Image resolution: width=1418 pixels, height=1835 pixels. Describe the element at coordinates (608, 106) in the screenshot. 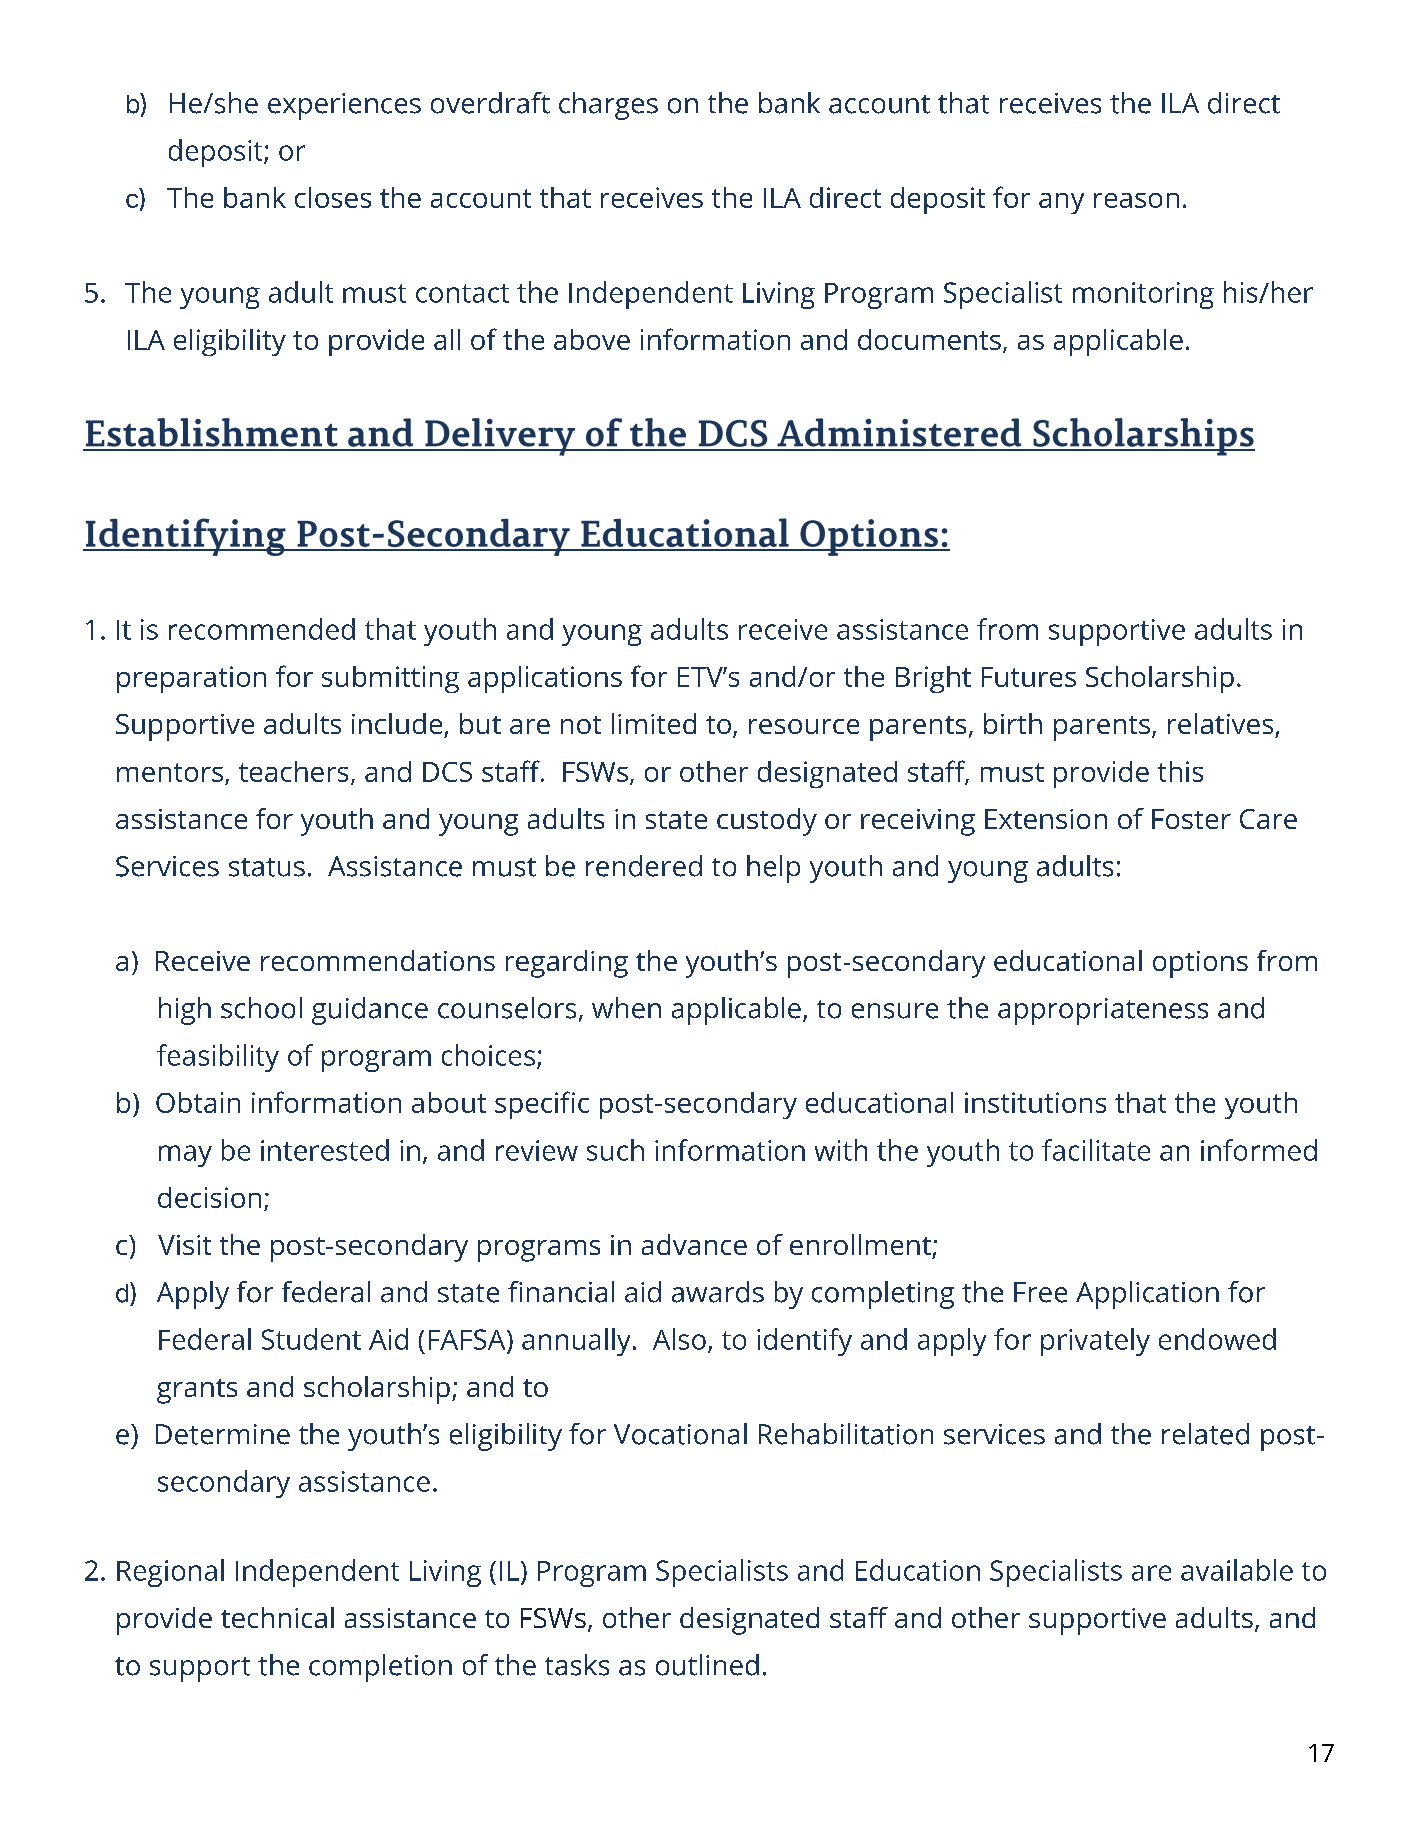

I see `charges` at that location.
